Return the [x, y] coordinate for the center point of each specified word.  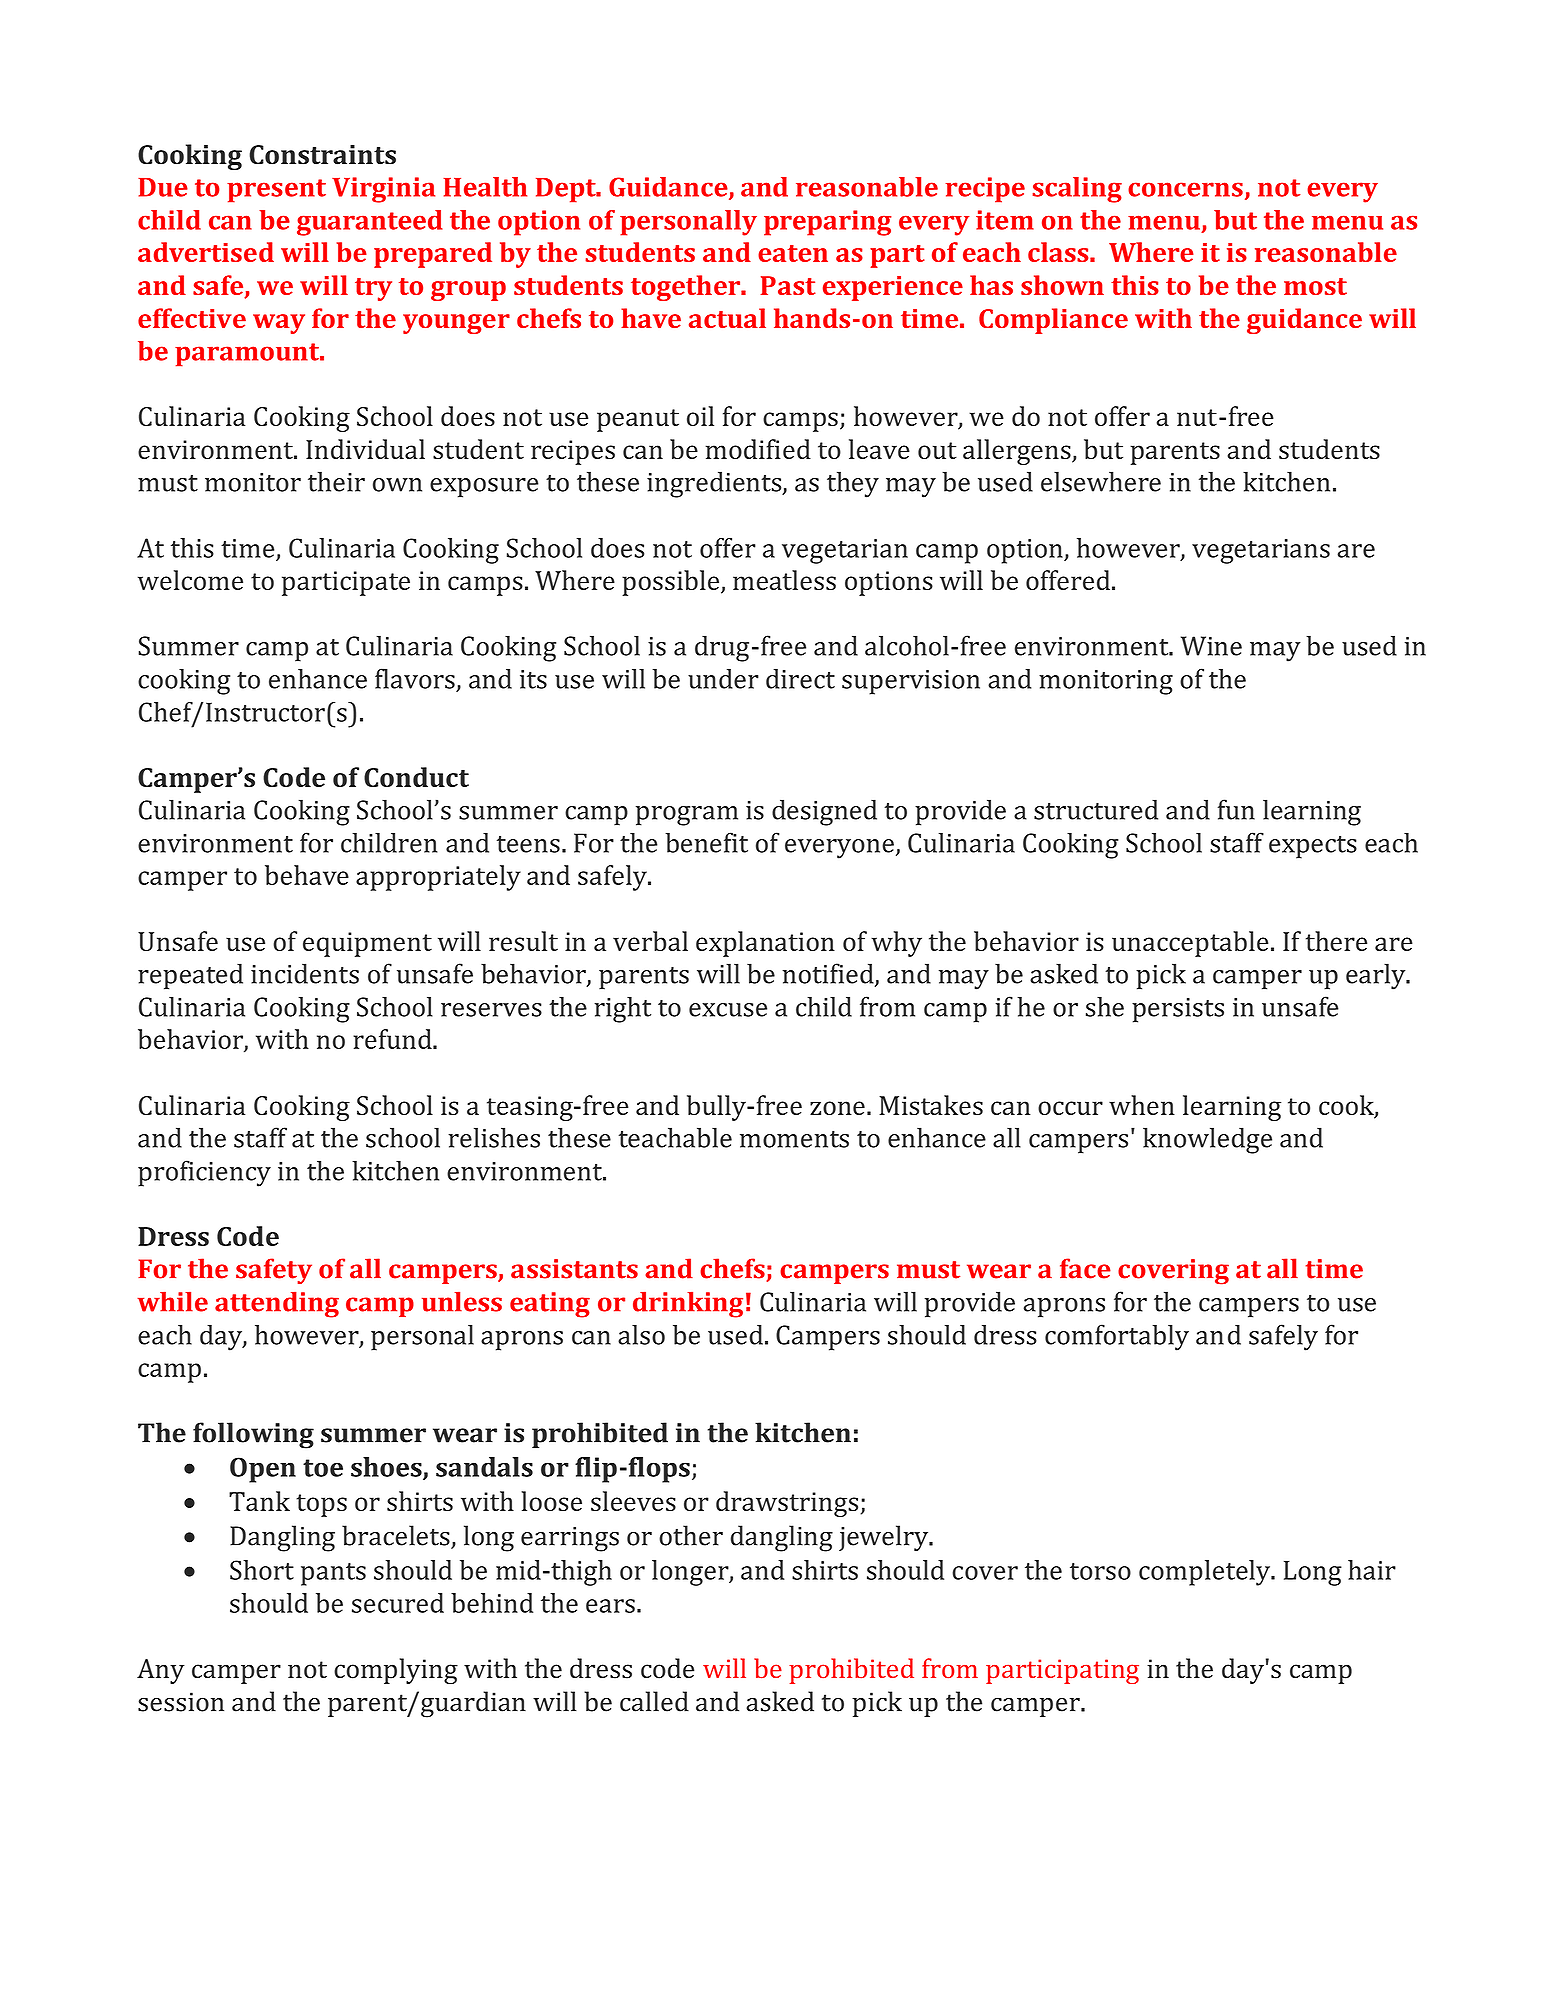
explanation [765, 944]
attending [277, 1304]
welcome [190, 580]
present [276, 191]
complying [396, 1671]
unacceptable [1190, 944]
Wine [1211, 646]
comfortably [1117, 1337]
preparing [827, 223]
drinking [688, 1304]
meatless [784, 580]
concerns [1185, 189]
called [654, 1701]
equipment [367, 944]
